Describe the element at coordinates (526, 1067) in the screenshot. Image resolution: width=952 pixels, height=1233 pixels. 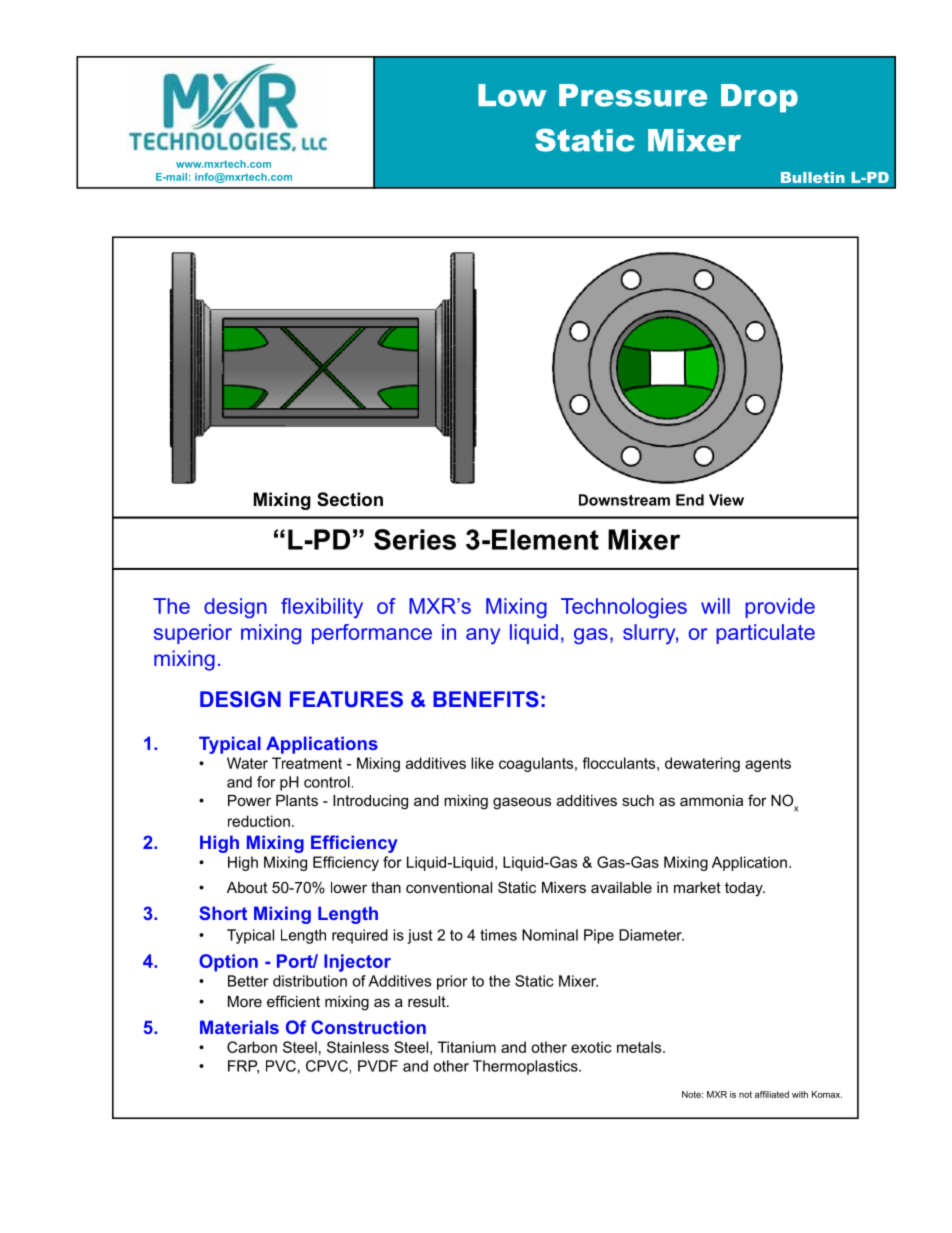
I see `Thermoplastics` at that location.
